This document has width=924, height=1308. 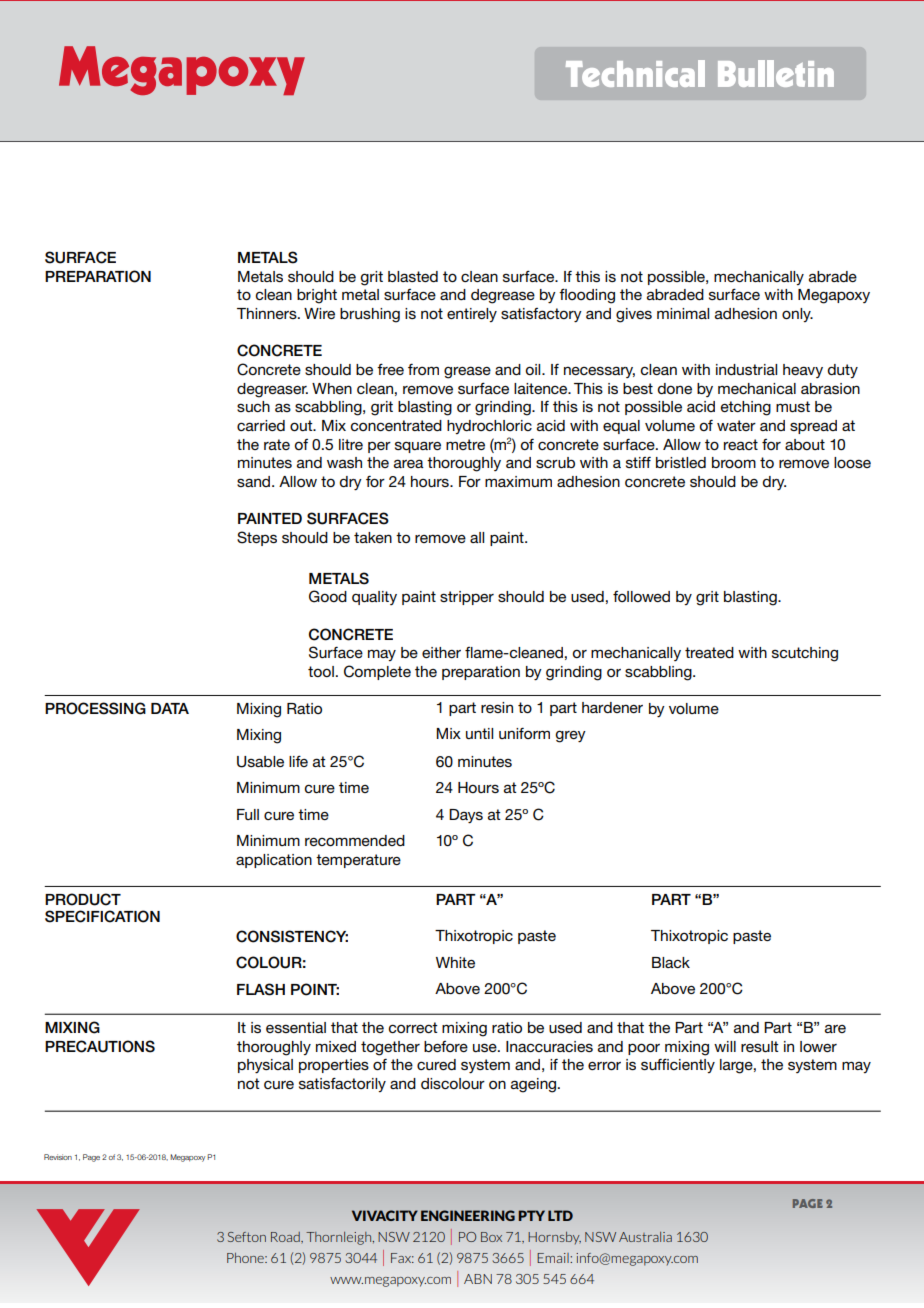 What do you see at coordinates (268, 313) in the document?
I see `Thinners` at bounding box center [268, 313].
